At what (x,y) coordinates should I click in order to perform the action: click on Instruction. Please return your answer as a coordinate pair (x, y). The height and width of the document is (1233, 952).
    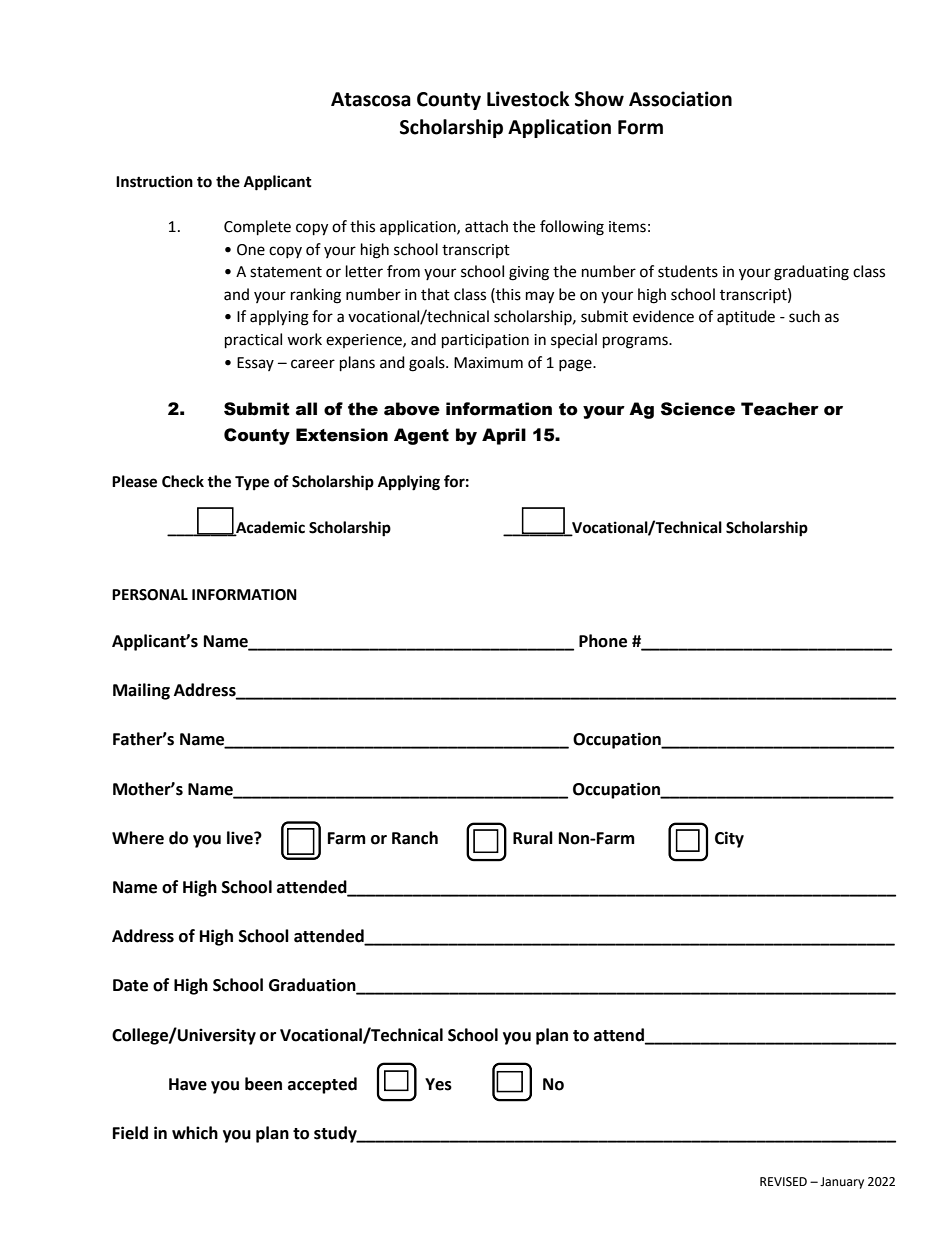
    Looking at the image, I should click on (154, 181).
